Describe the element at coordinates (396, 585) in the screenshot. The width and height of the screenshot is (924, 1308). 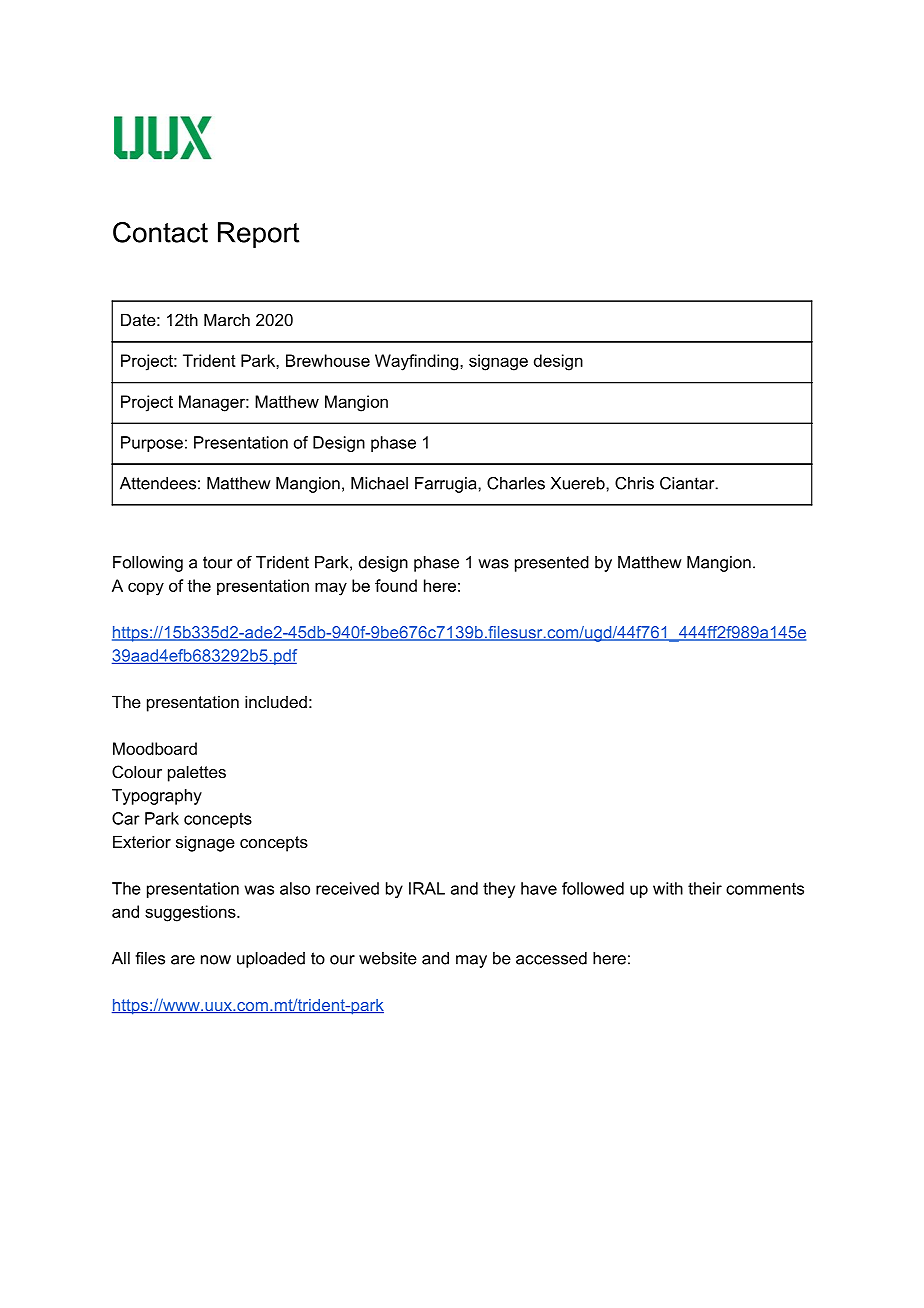
I see `found` at that location.
